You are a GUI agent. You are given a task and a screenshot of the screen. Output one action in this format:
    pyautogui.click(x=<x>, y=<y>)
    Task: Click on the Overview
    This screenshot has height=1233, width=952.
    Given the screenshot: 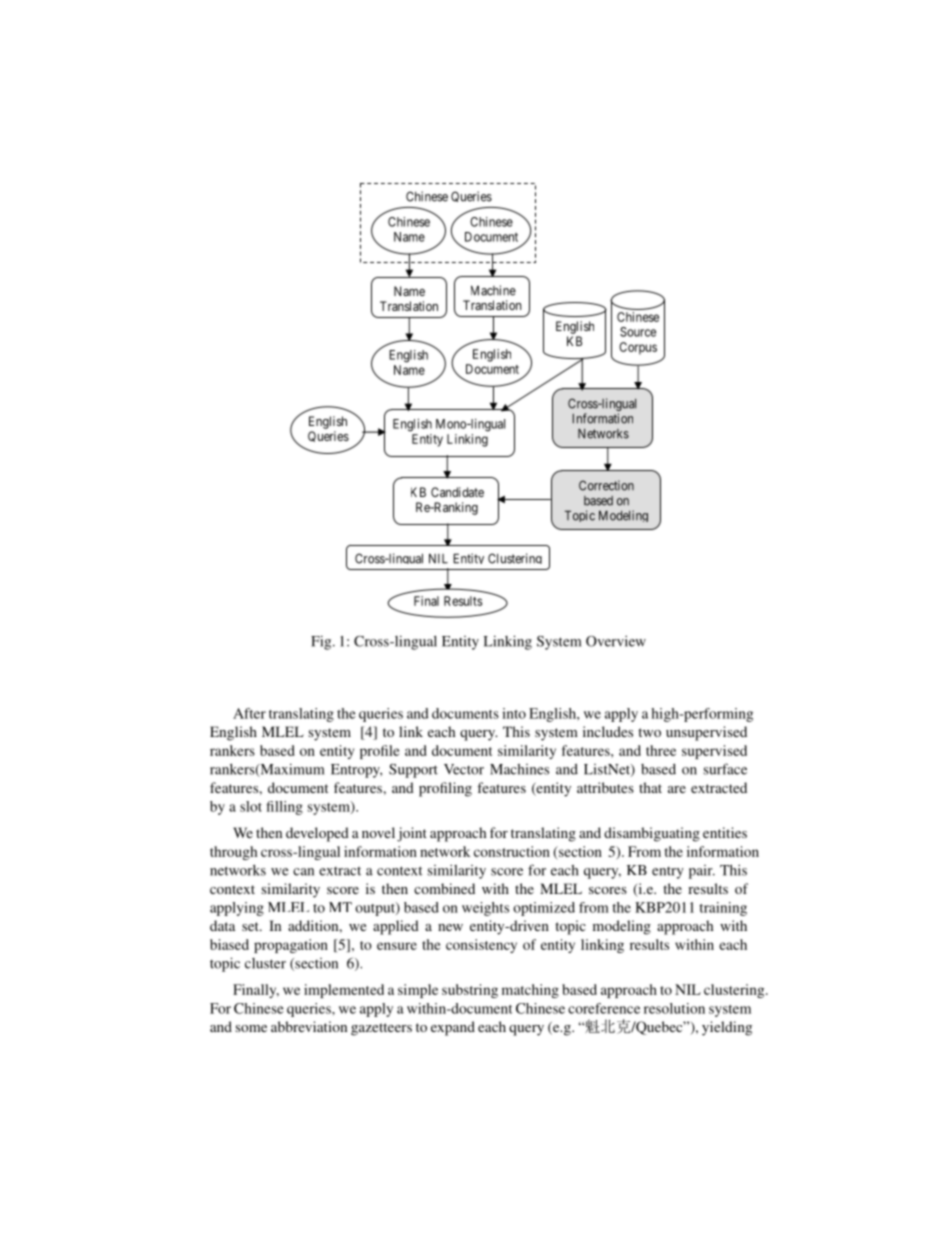 What is the action you would take?
    pyautogui.click(x=616, y=641)
